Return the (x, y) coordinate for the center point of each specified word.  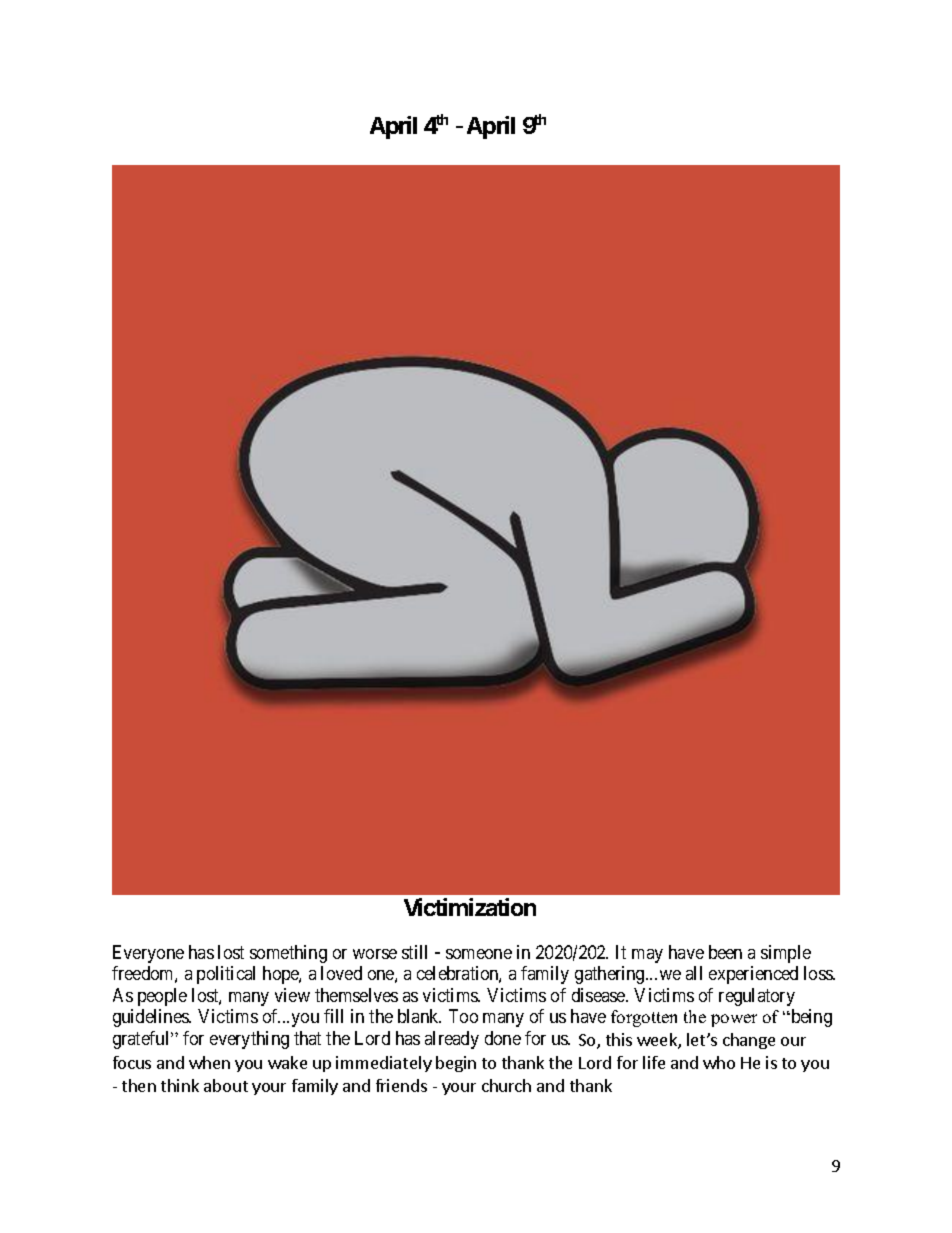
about (226, 1085)
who (719, 1062)
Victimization (470, 907)
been (725, 952)
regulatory (757, 997)
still (414, 952)
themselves (356, 995)
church (506, 1085)
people (162, 997)
